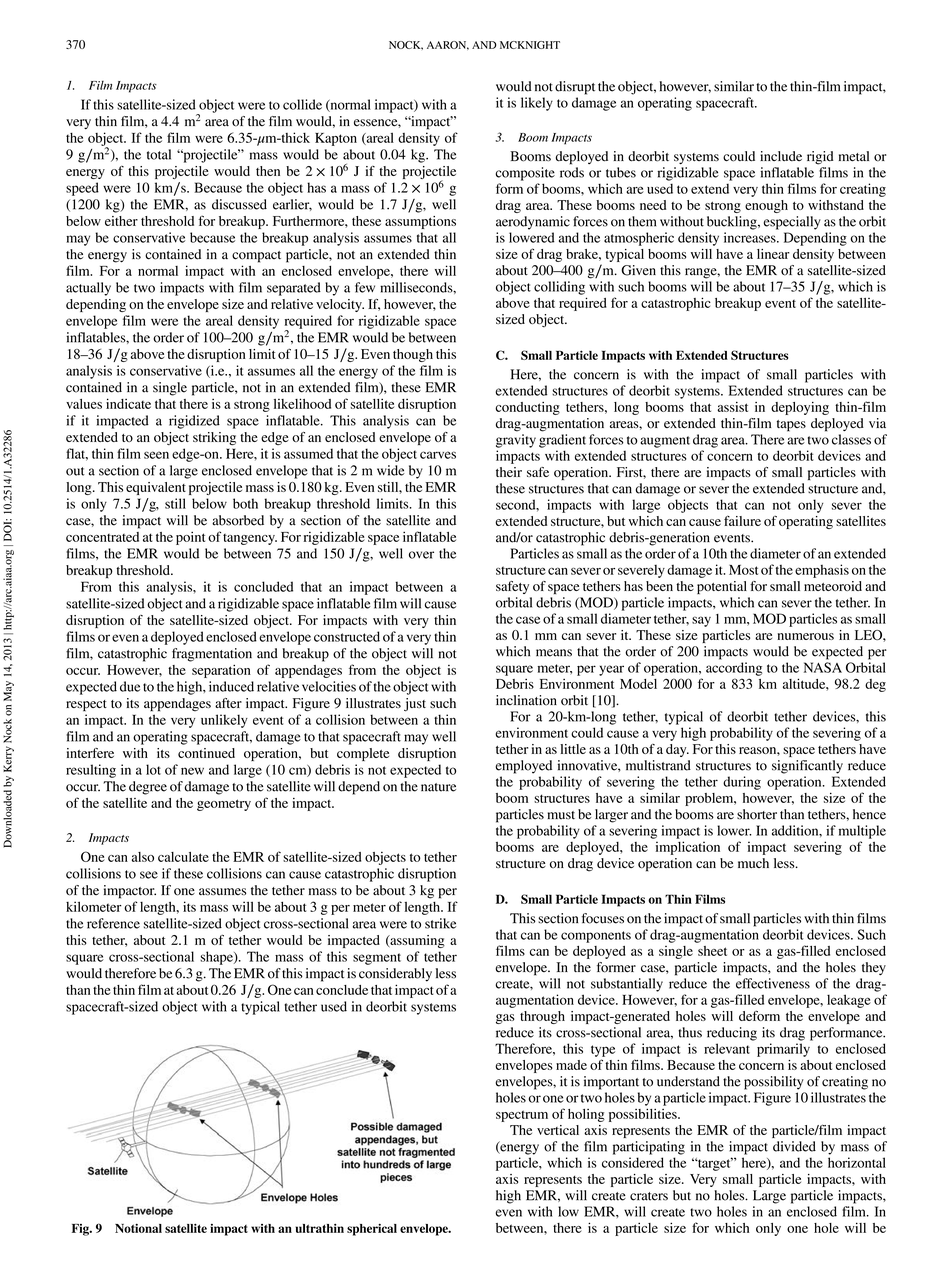 This document has height=1275, width=952. What do you see at coordinates (781, 156) in the document?
I see `include` at bounding box center [781, 156].
